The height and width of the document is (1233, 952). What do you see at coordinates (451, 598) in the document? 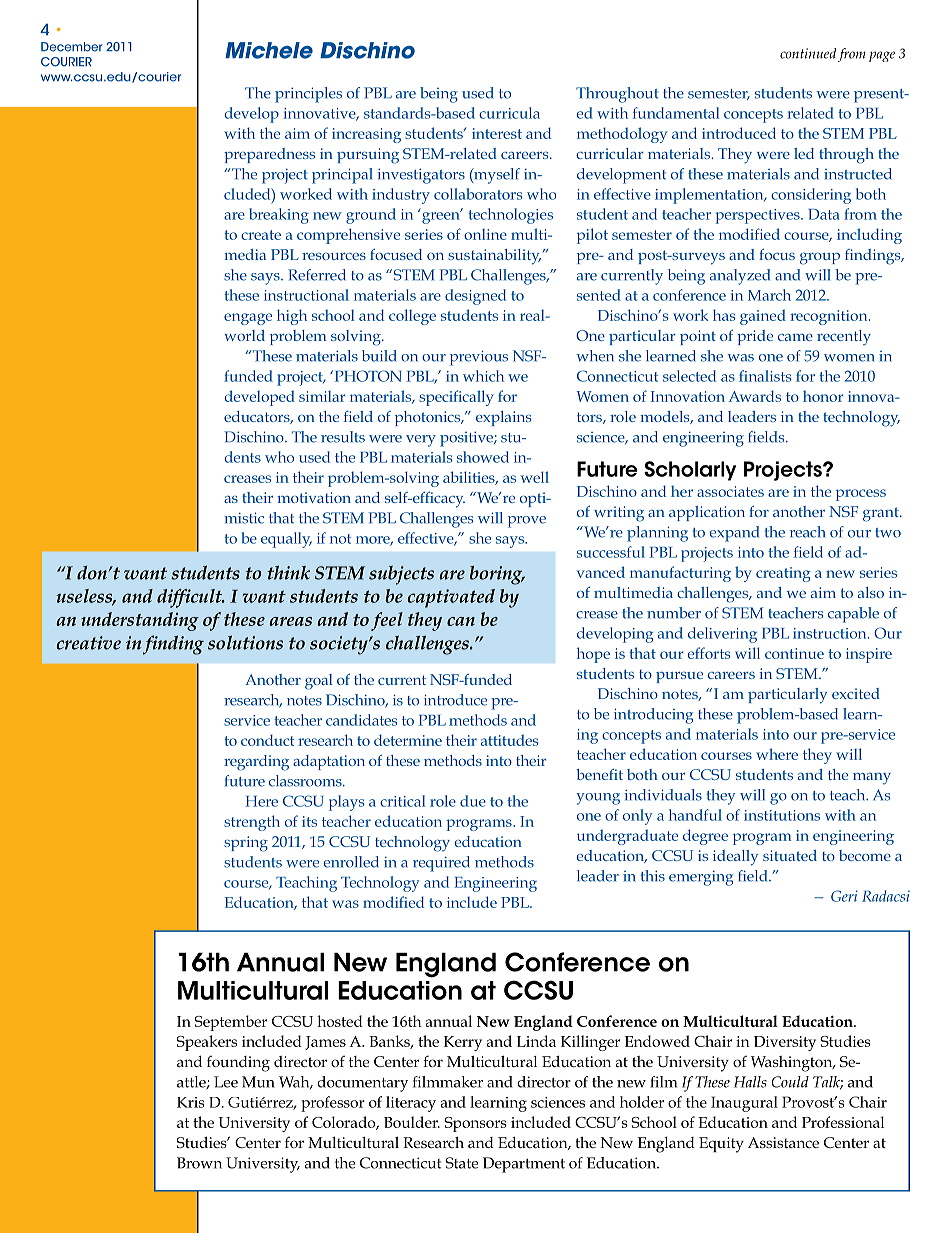
I see `captivated` at bounding box center [451, 598].
